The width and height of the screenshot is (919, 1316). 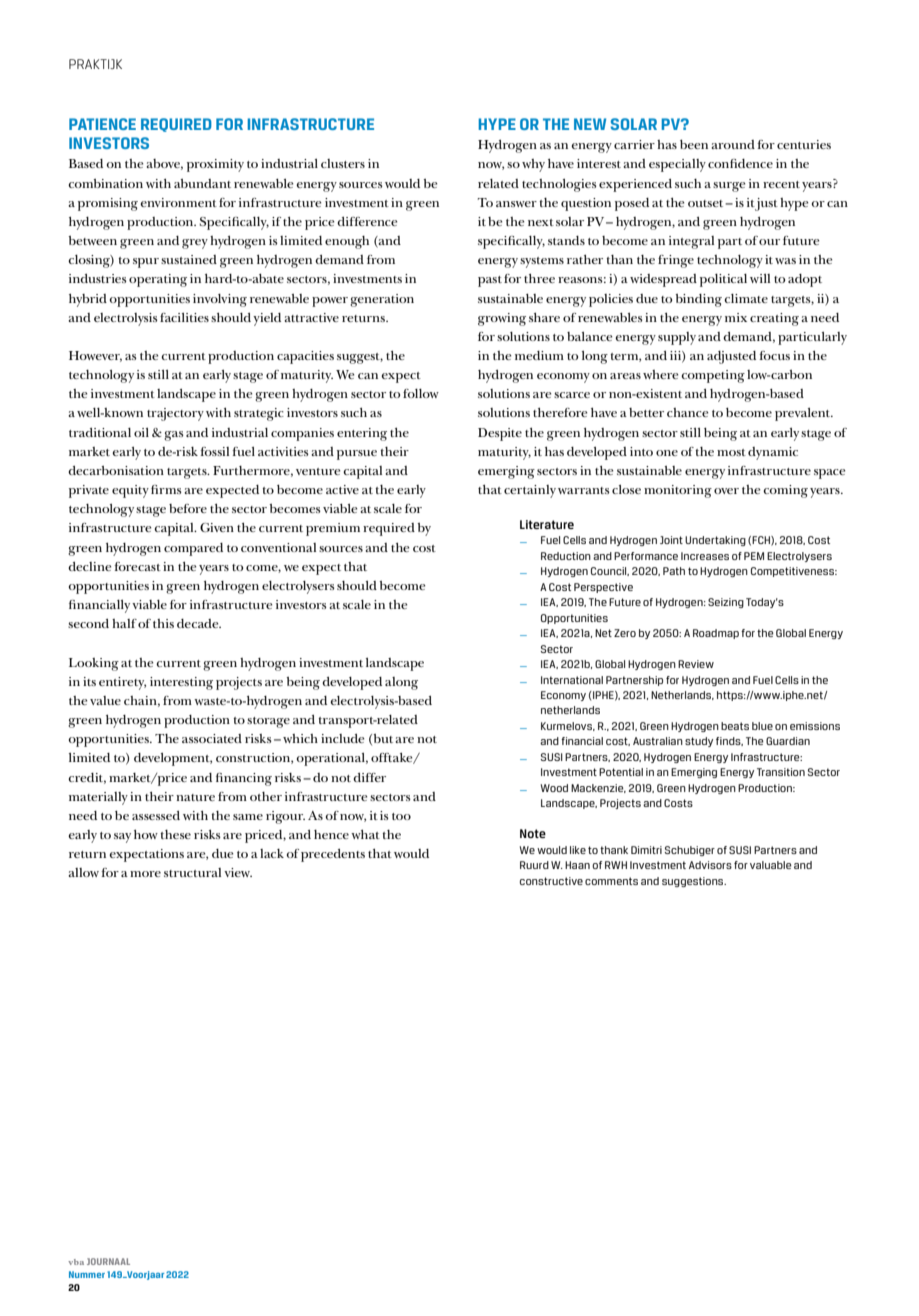 I want to click on too, so click(x=401, y=816).
